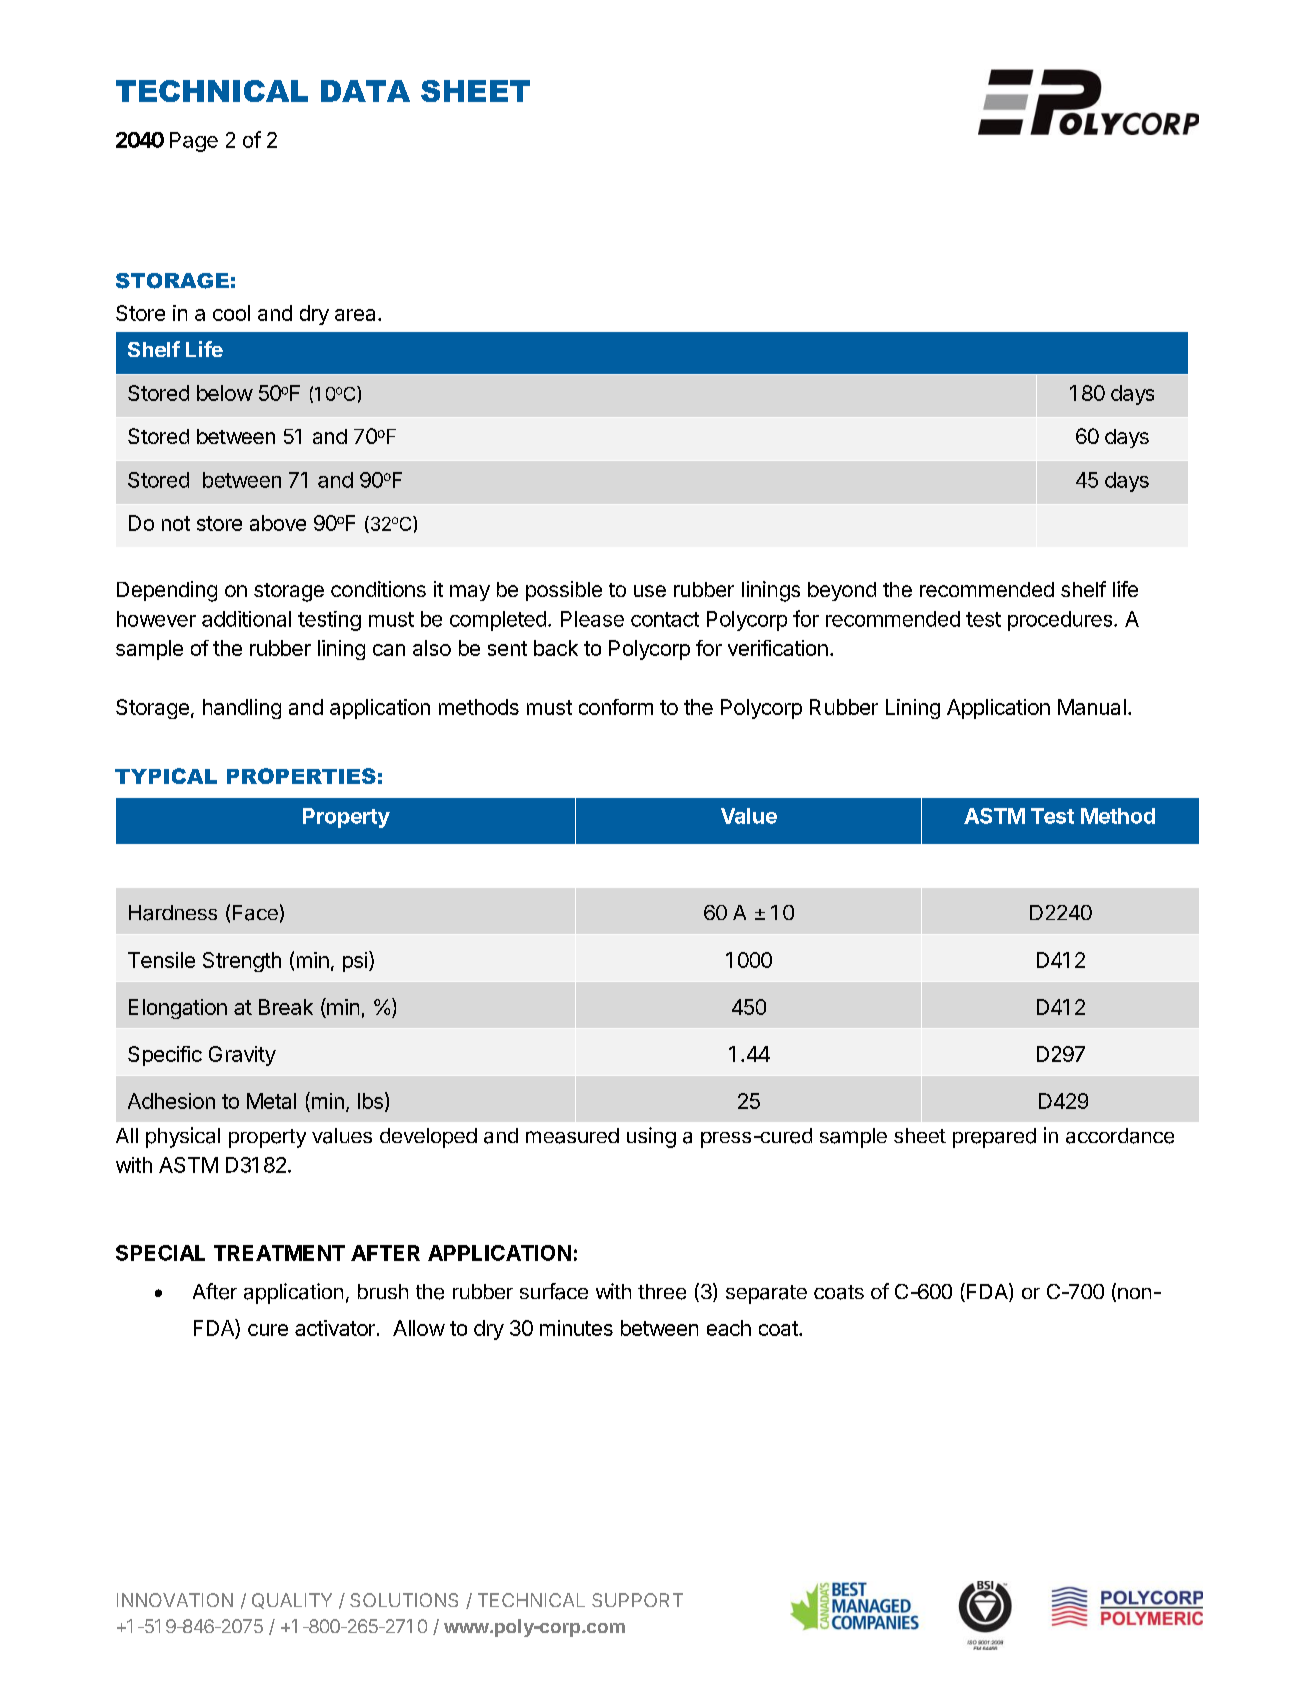  Describe the element at coordinates (1092, 707) in the page. I see `Manual` at that location.
